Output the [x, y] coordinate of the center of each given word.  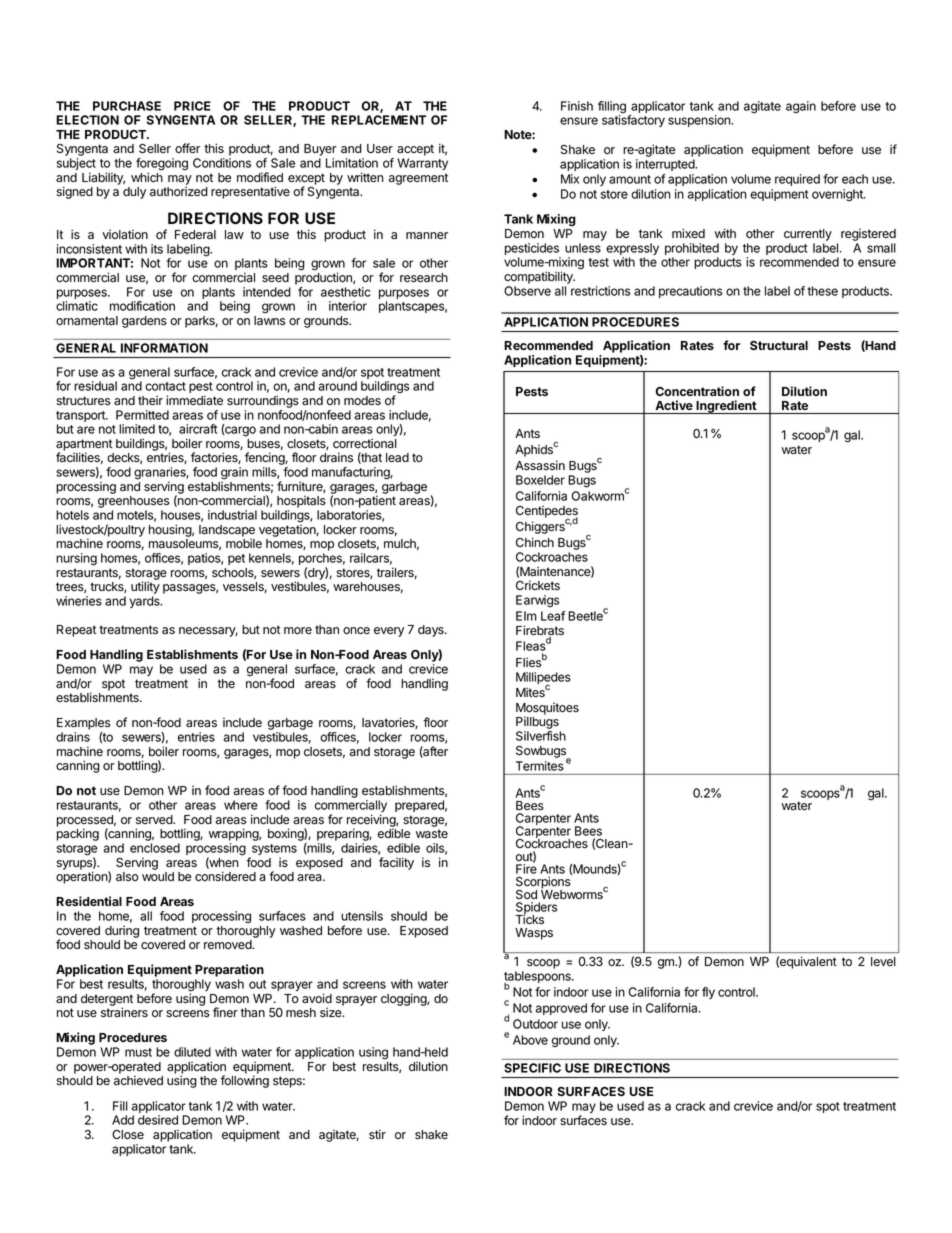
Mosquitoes [547, 709]
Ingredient [726, 407]
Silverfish [541, 736]
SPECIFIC [532, 1068]
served [155, 820]
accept [415, 150]
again [801, 107]
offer [187, 148]
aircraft [198, 429]
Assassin [540, 465]
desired [158, 1120]
